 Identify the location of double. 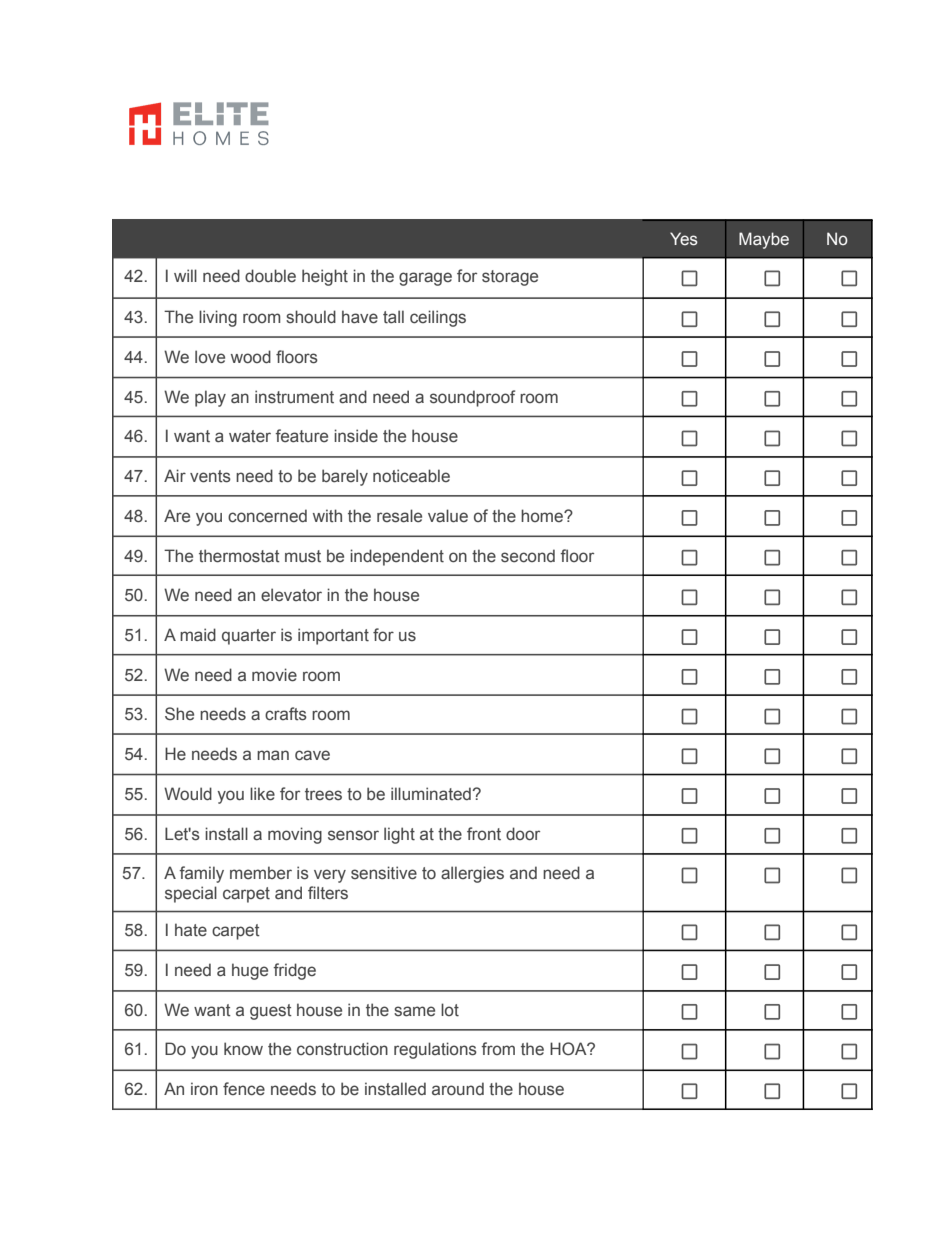
(270, 275).
